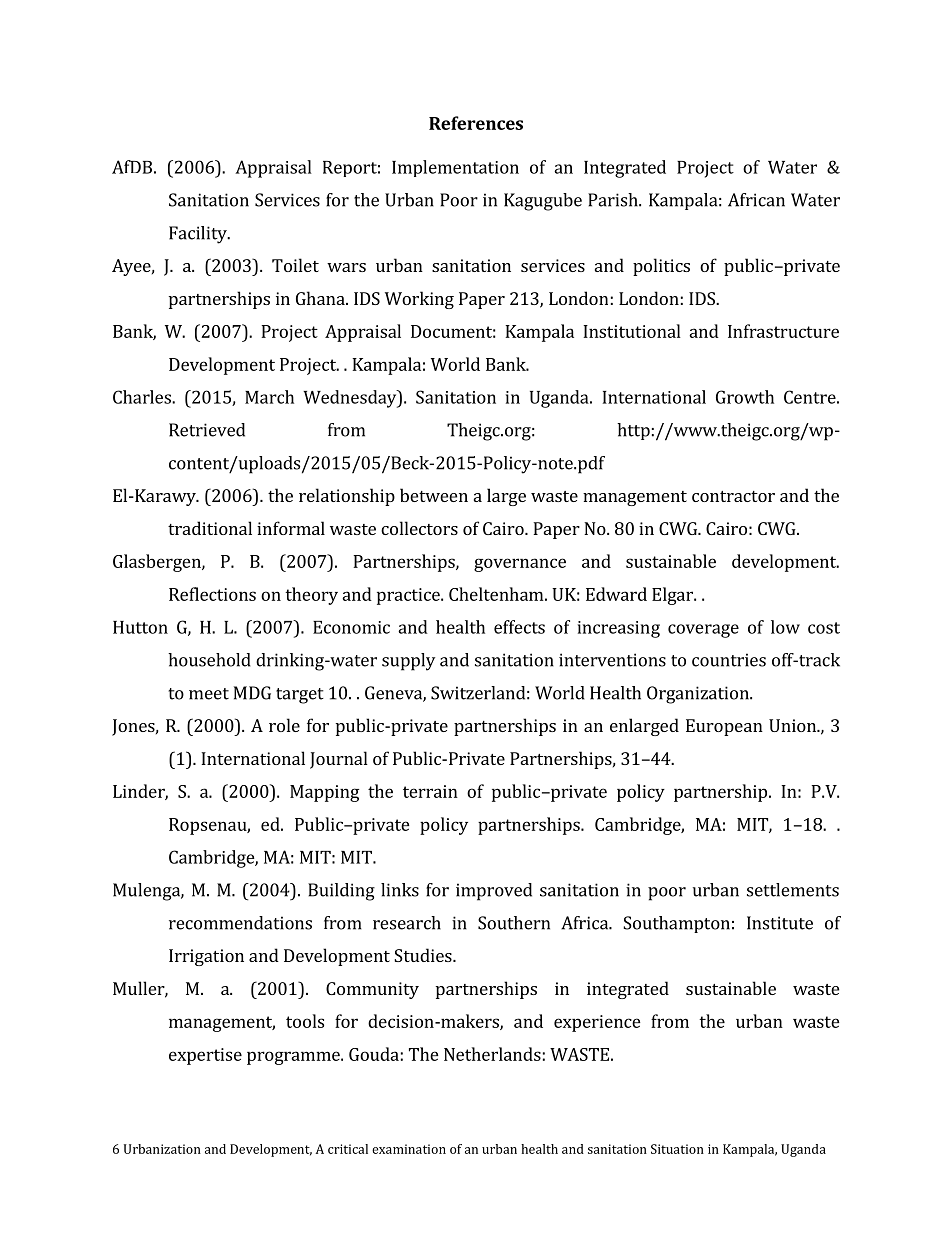  I want to click on expertise, so click(205, 1056).
